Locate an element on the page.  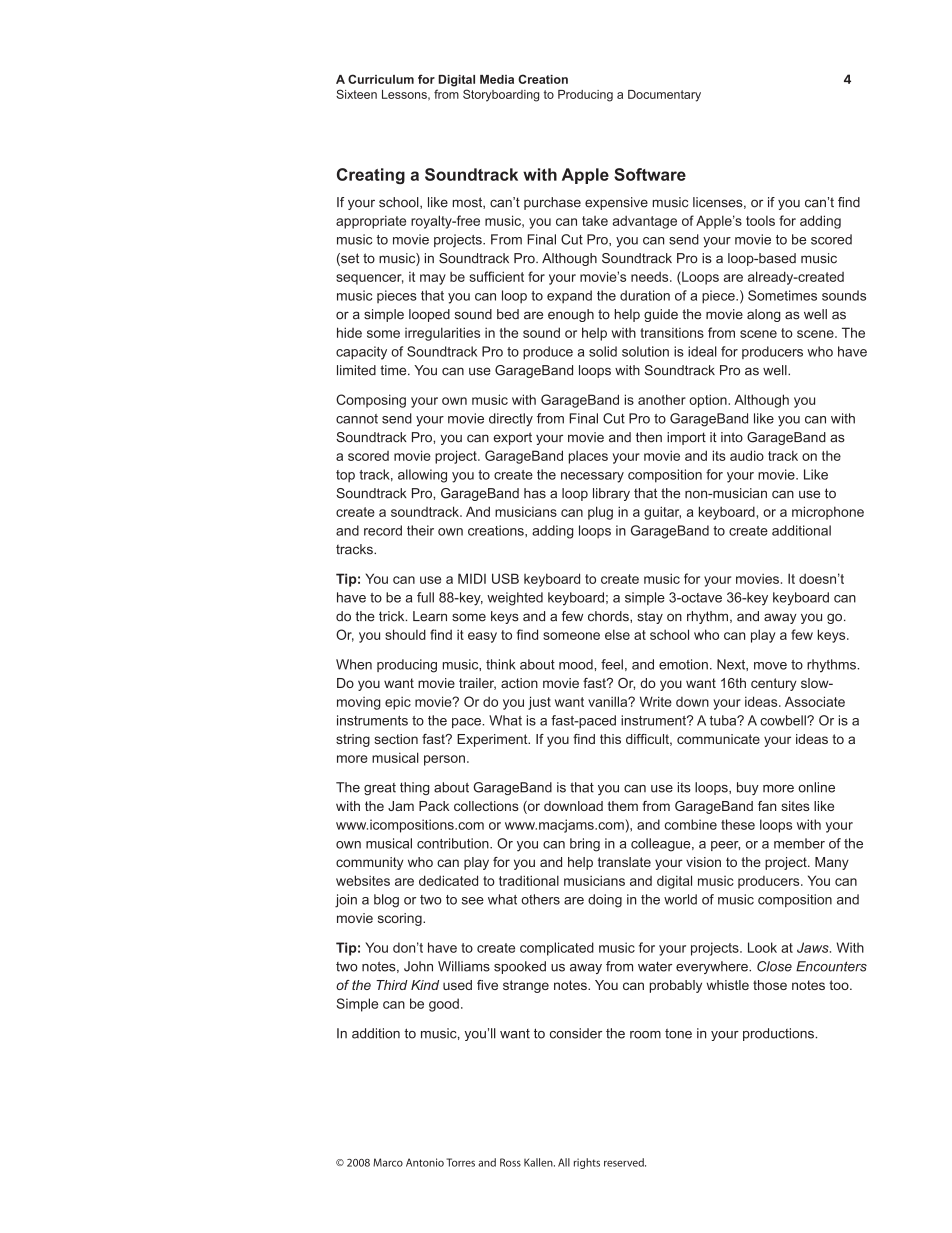
along is located at coordinates (764, 315).
